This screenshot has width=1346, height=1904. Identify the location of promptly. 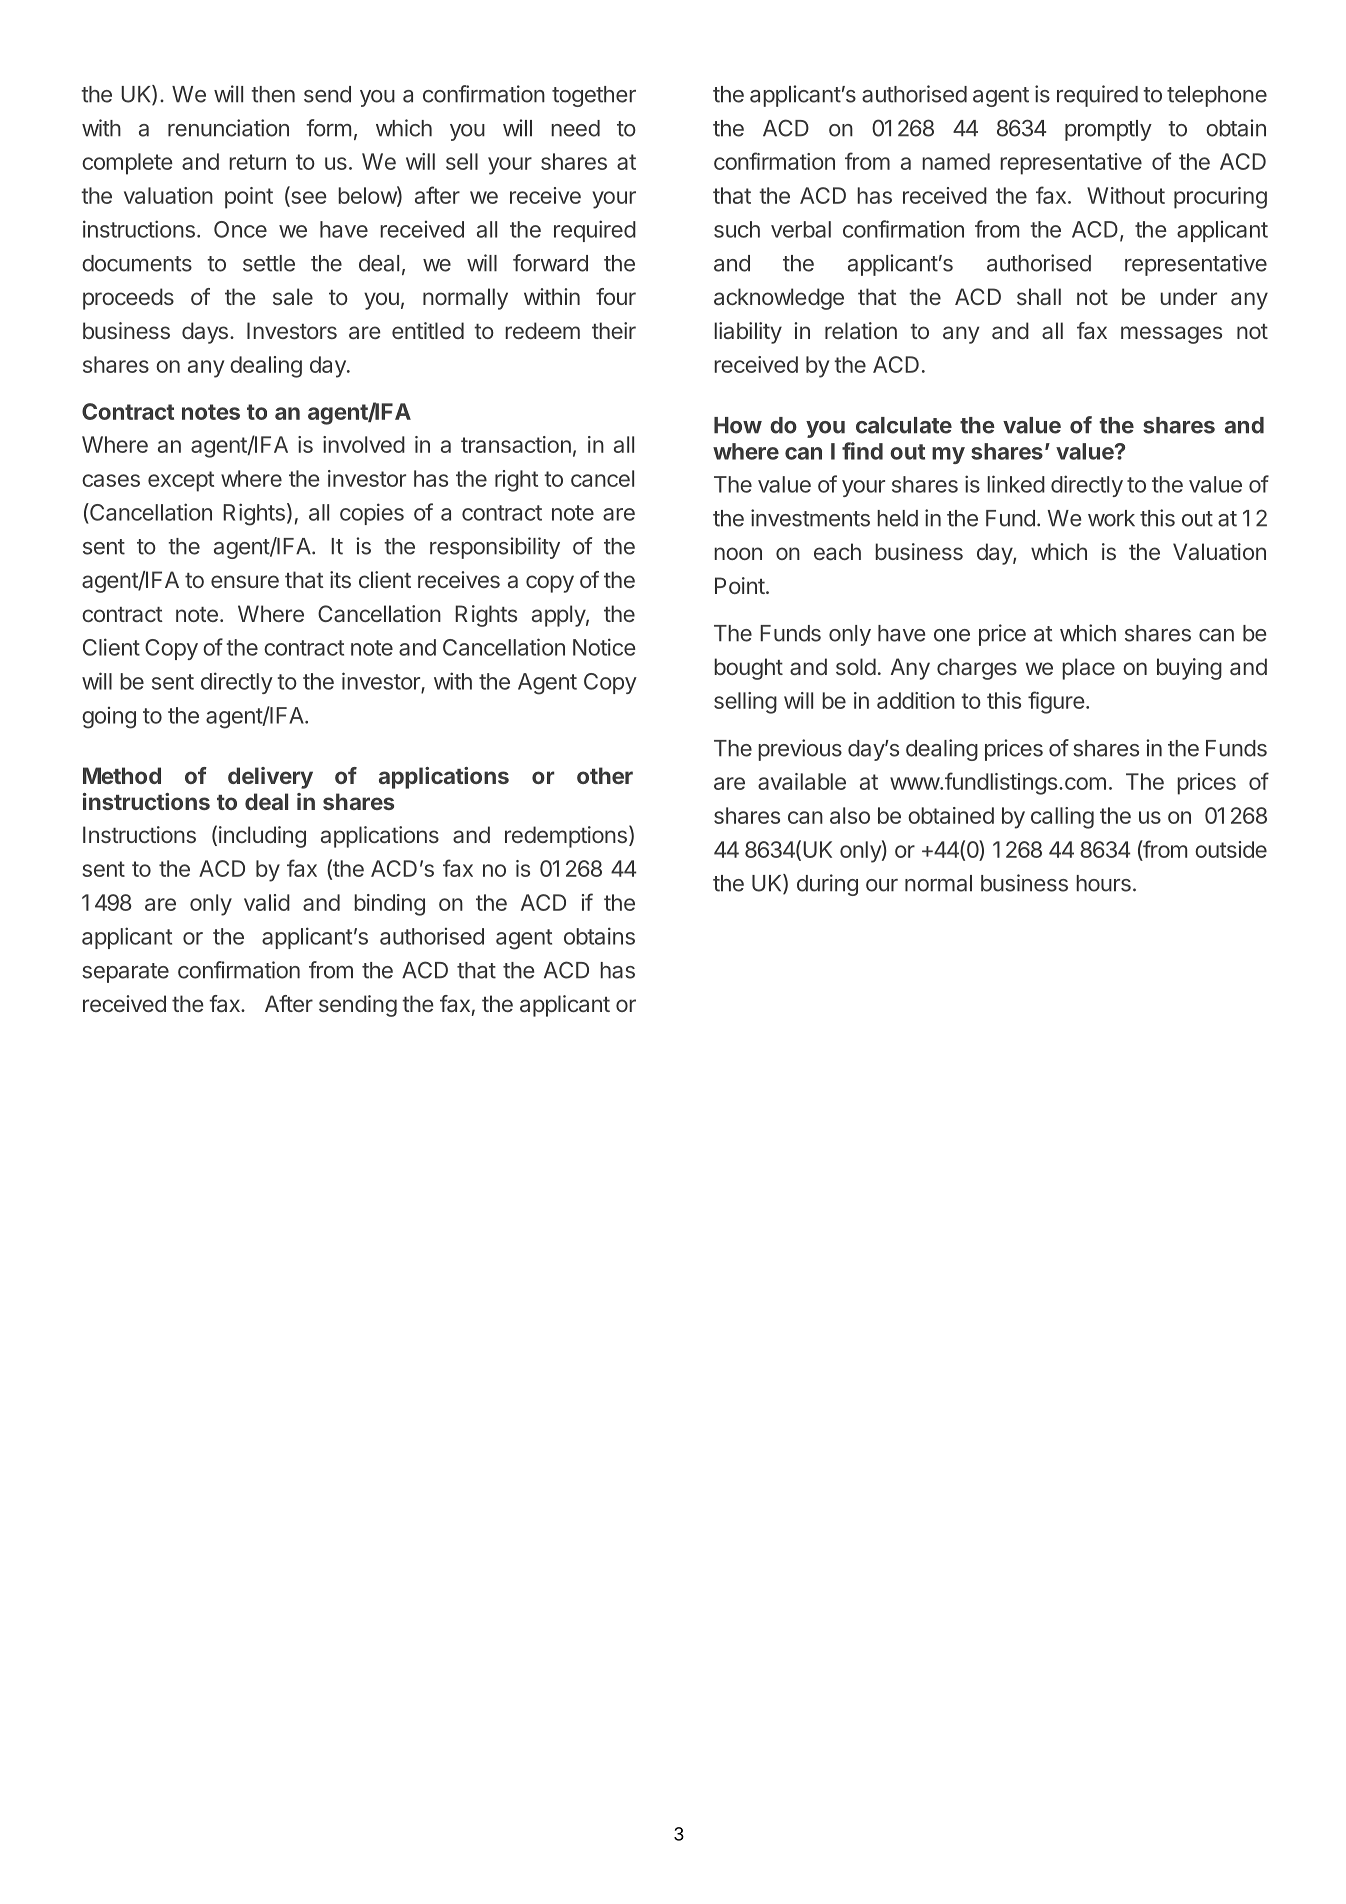
(1108, 130).
